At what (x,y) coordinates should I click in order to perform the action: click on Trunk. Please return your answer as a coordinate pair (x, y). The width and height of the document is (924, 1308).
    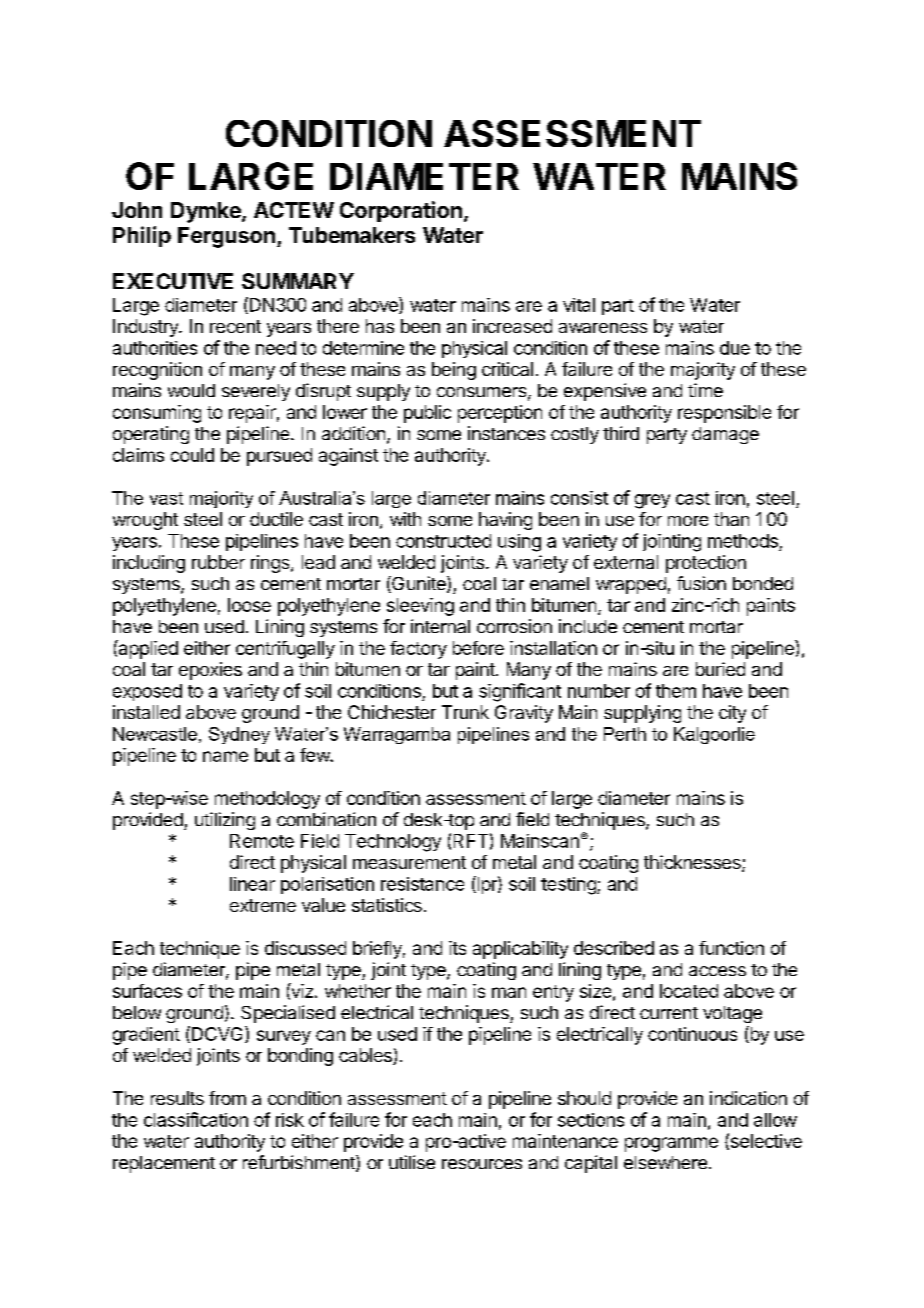
    Looking at the image, I should click on (465, 712).
